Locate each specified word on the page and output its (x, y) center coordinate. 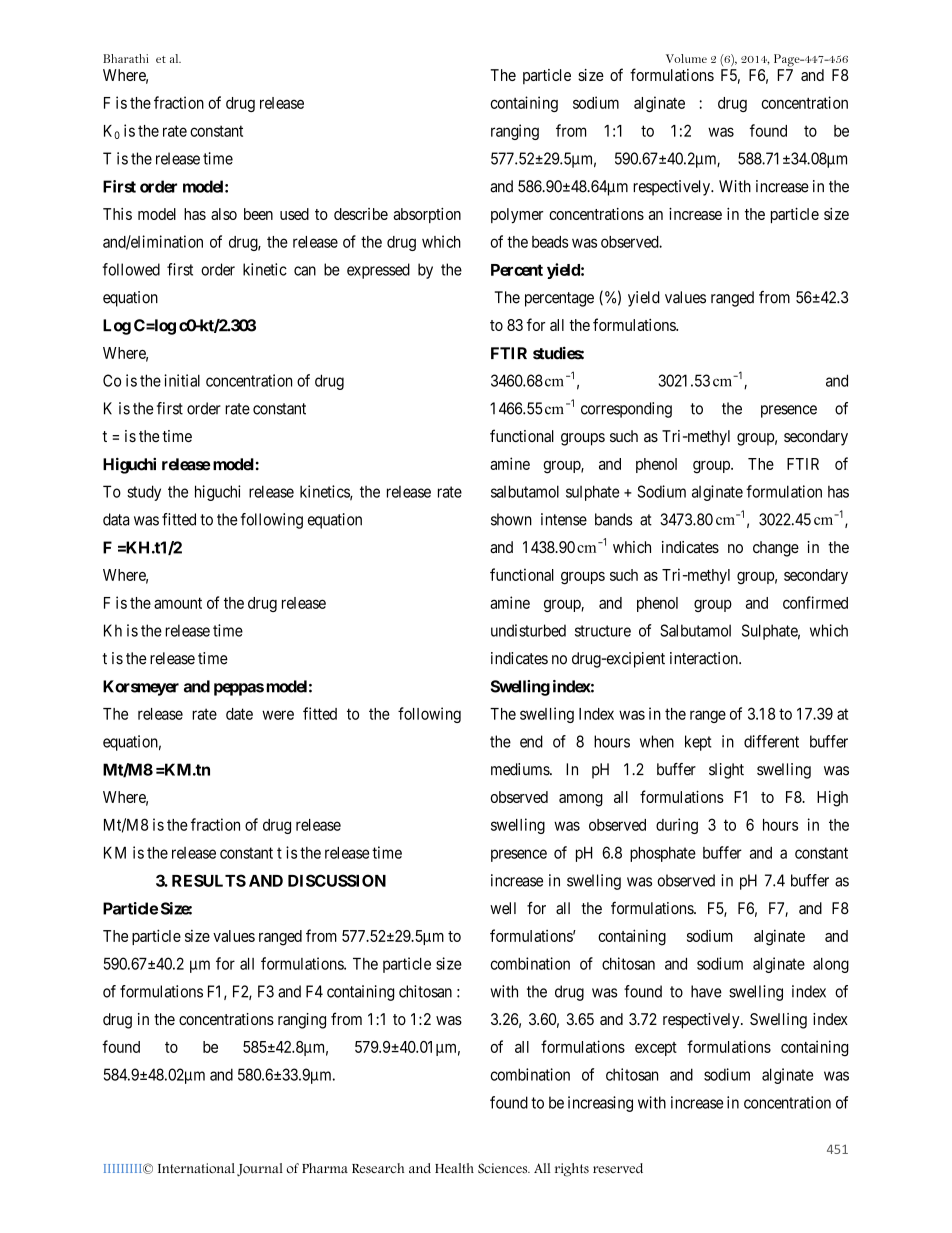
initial (182, 380)
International (196, 1168)
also (224, 214)
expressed (378, 271)
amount (178, 603)
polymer (517, 216)
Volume (686, 58)
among (581, 800)
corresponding (626, 410)
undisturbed (528, 630)
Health (454, 1168)
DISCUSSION (337, 880)
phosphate (663, 854)
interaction (705, 658)
